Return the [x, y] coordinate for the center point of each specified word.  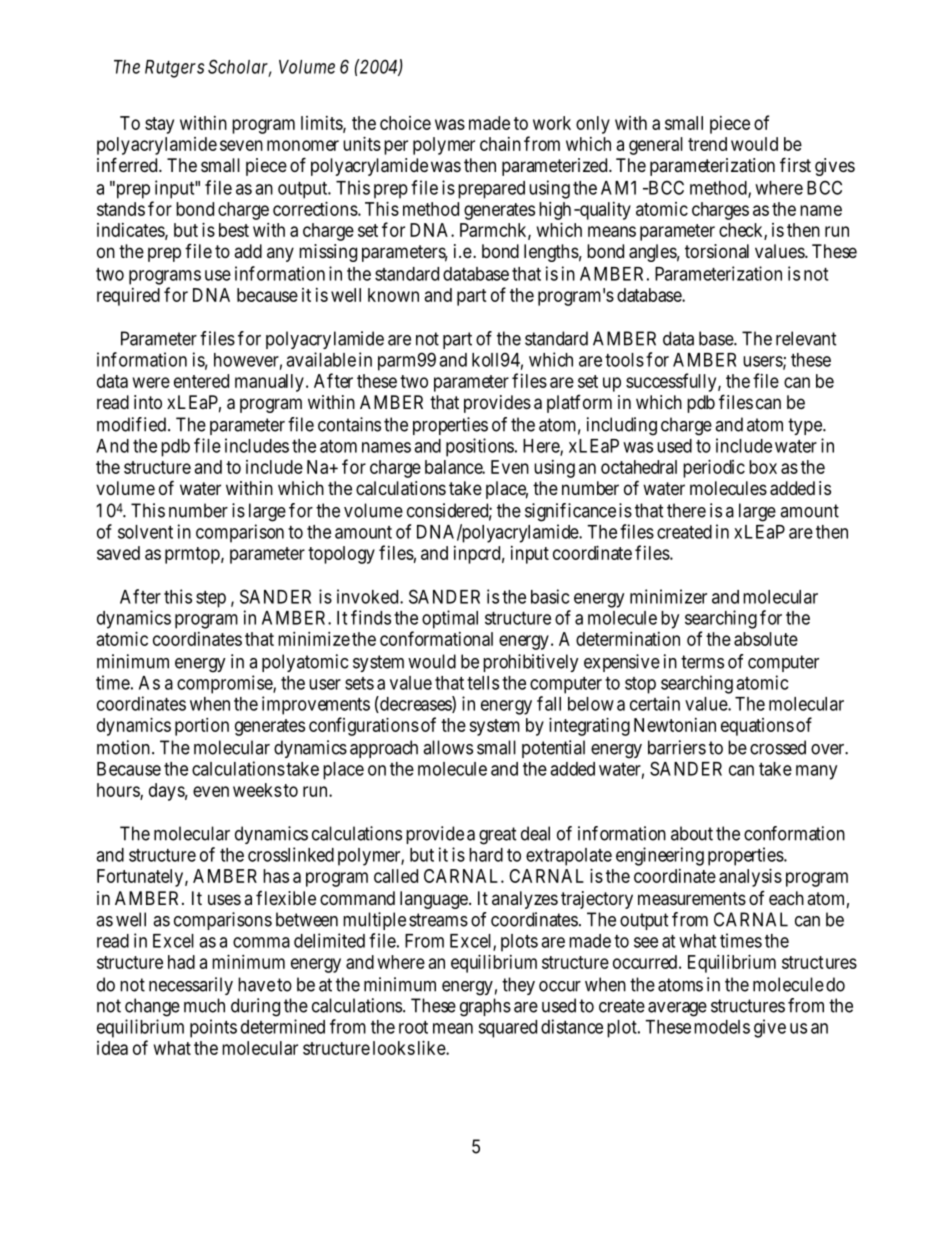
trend [707, 144]
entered [201, 381]
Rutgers [174, 69]
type [806, 426]
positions [480, 447]
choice [405, 123]
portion [202, 727]
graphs [485, 1007]
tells [483, 683]
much [204, 1005]
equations [757, 727]
